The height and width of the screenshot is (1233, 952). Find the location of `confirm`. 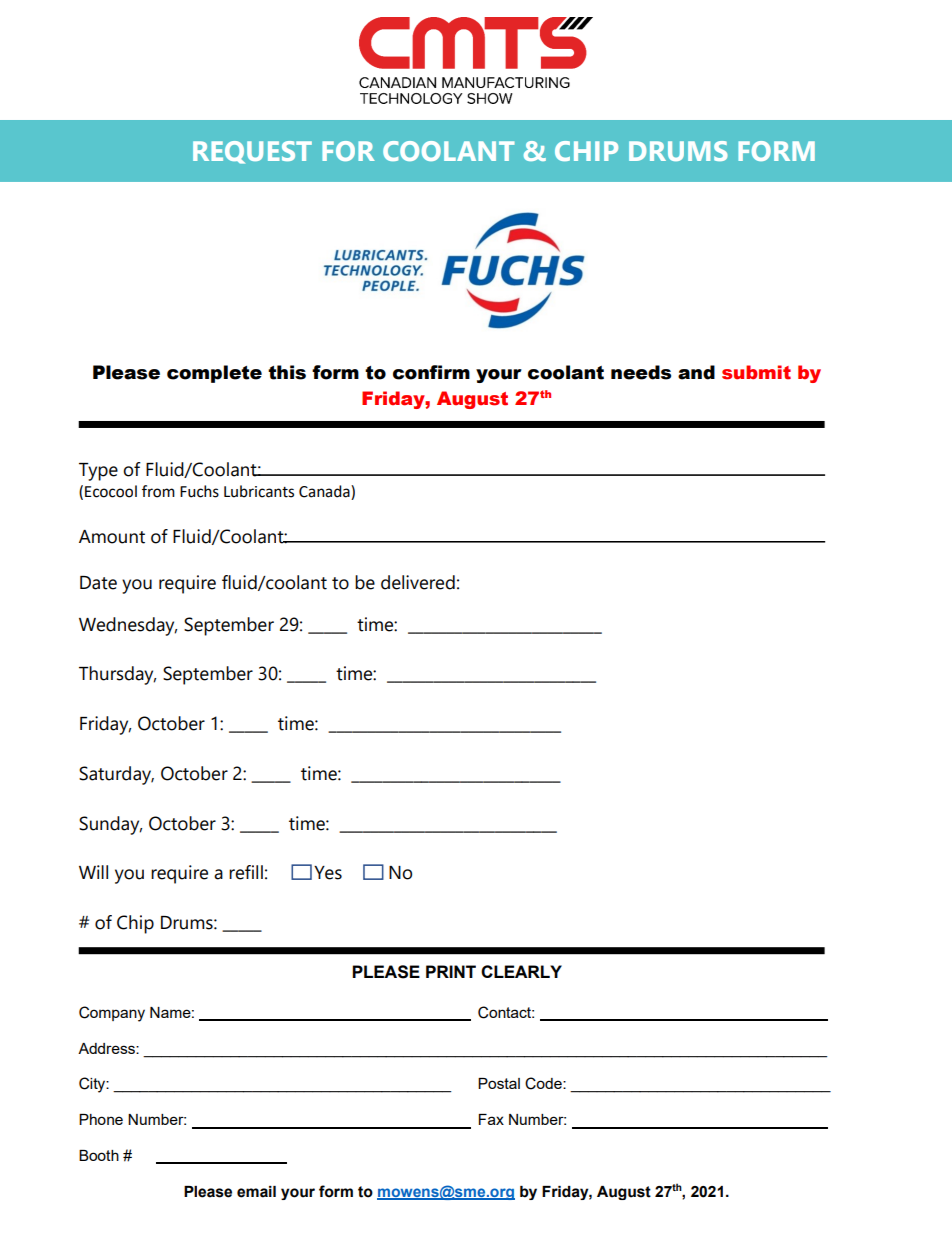

confirm is located at coordinates (431, 372).
